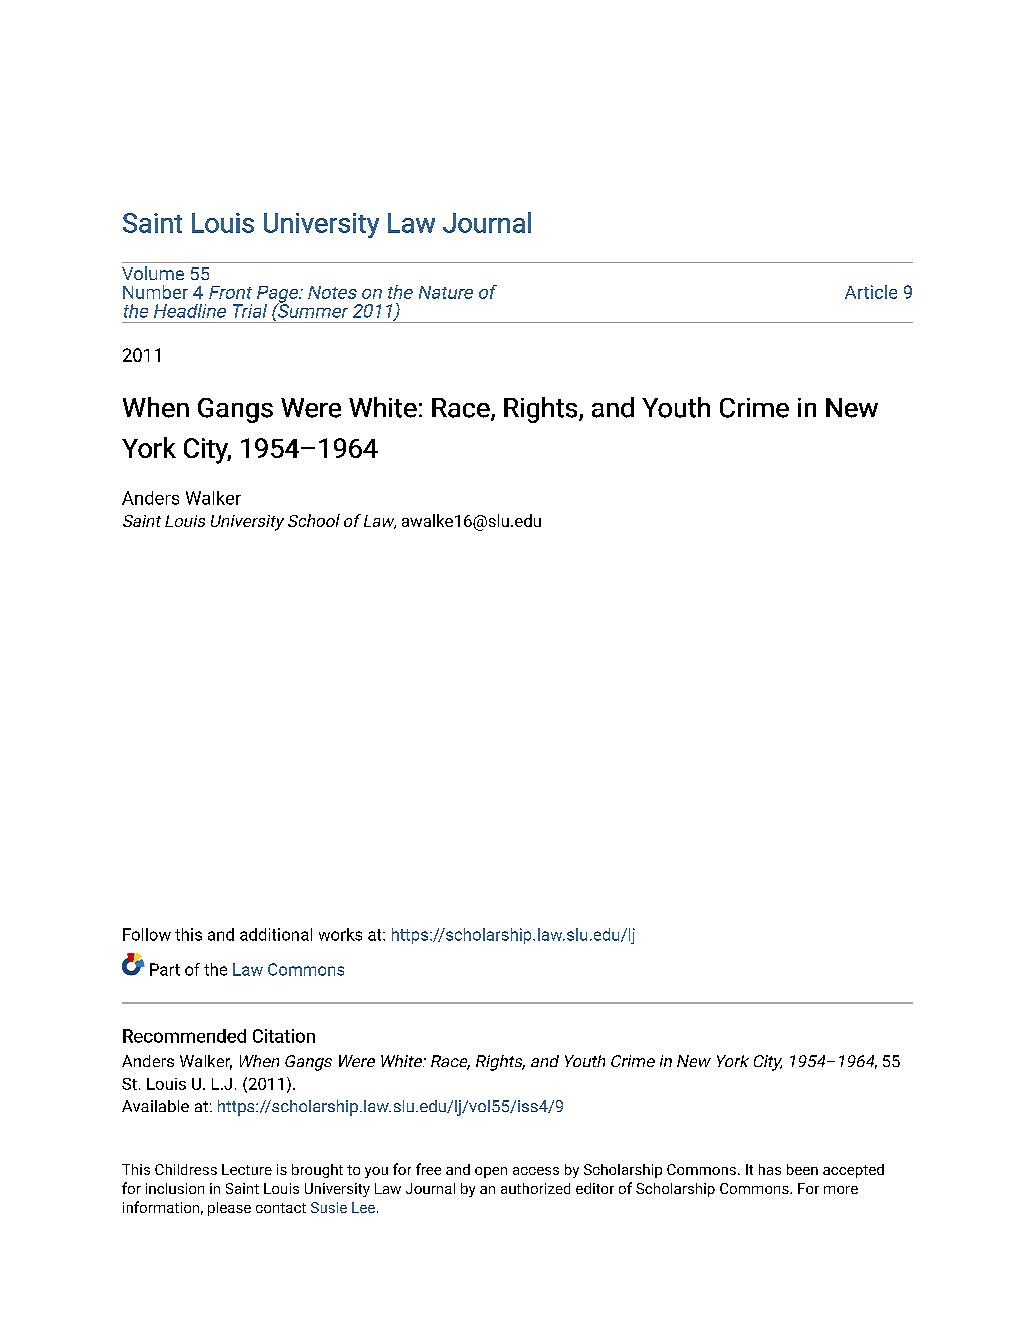 The image size is (1035, 1339). Describe the element at coordinates (165, 969) in the screenshot. I see `Part` at that location.
